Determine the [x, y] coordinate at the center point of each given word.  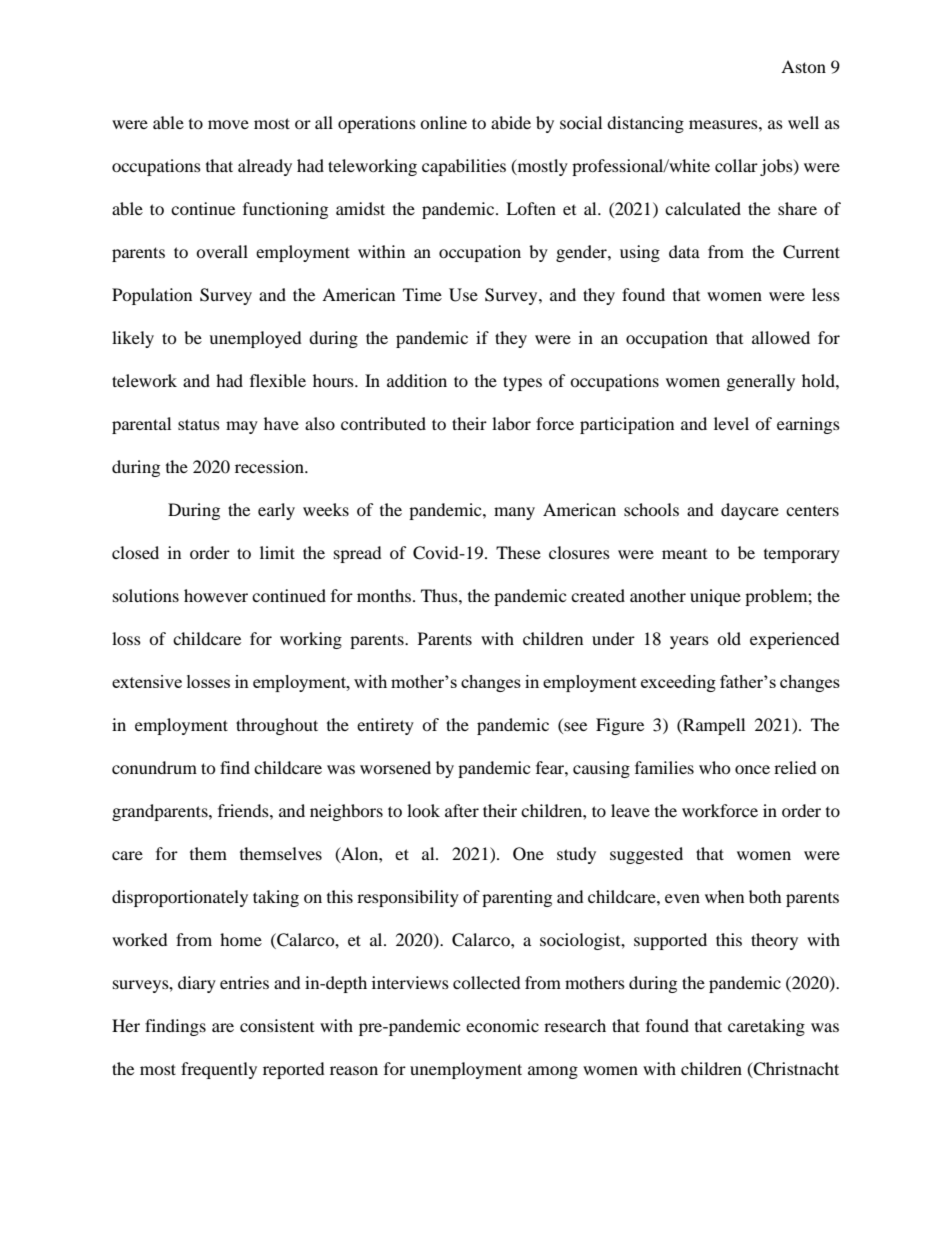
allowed [781, 337]
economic [502, 1025]
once [752, 769]
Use [463, 295]
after [462, 810]
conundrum [154, 767]
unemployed [255, 339]
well [803, 122]
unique [715, 597]
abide [511, 122]
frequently [219, 1070]
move [228, 124]
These [518, 552]
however [216, 595]
